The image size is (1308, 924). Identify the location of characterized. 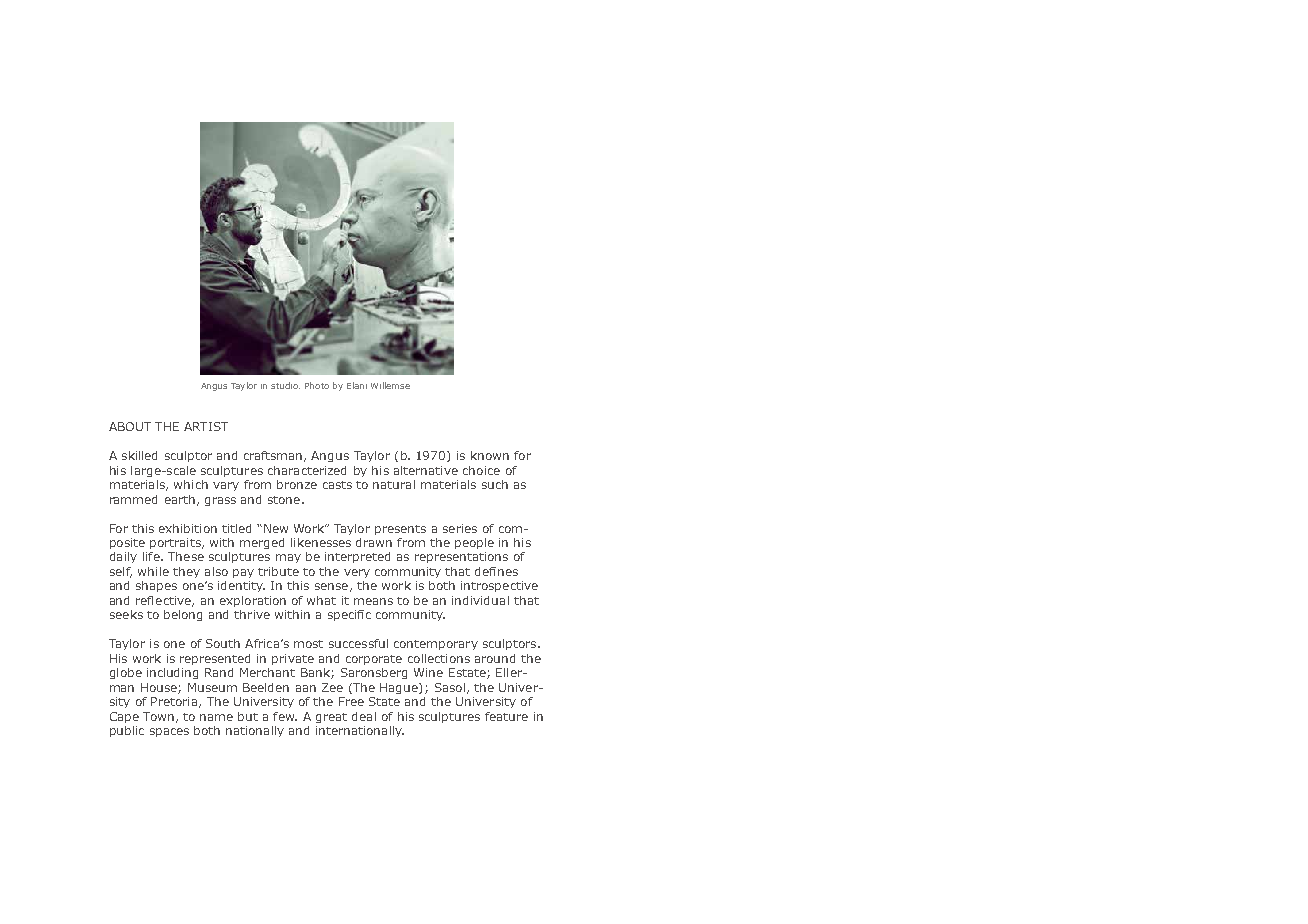
(307, 470).
